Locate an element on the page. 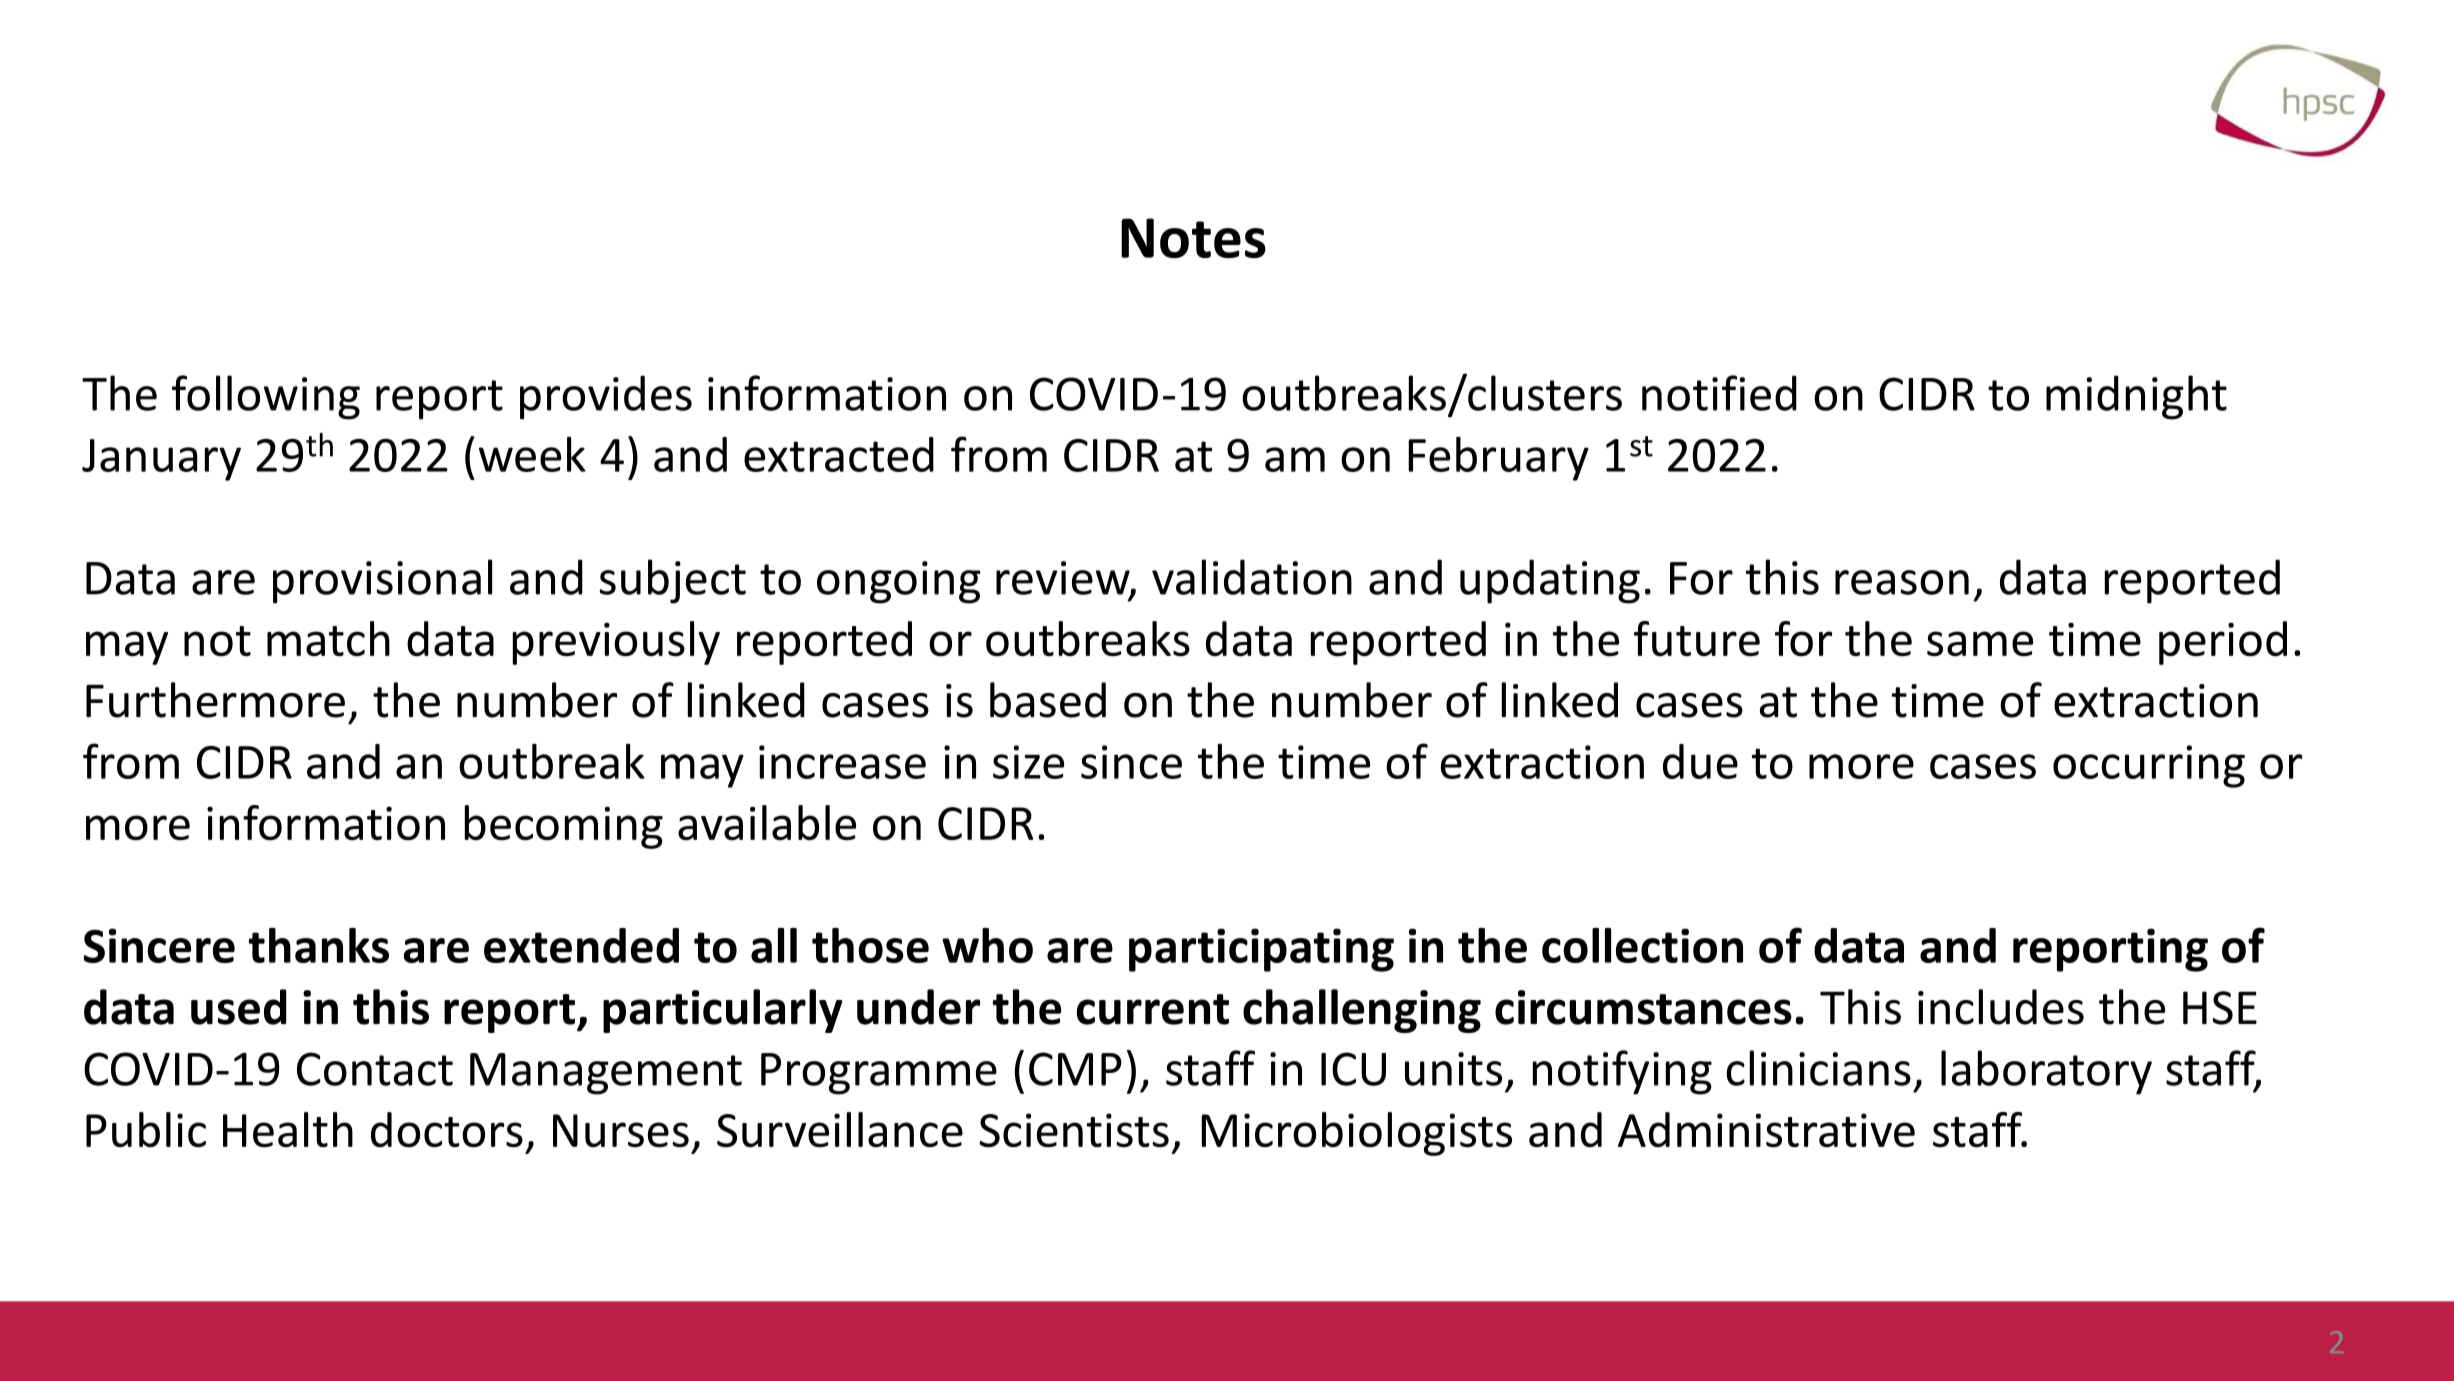 The width and height of the page is (2454, 1381). doctors is located at coordinates (447, 1130).
